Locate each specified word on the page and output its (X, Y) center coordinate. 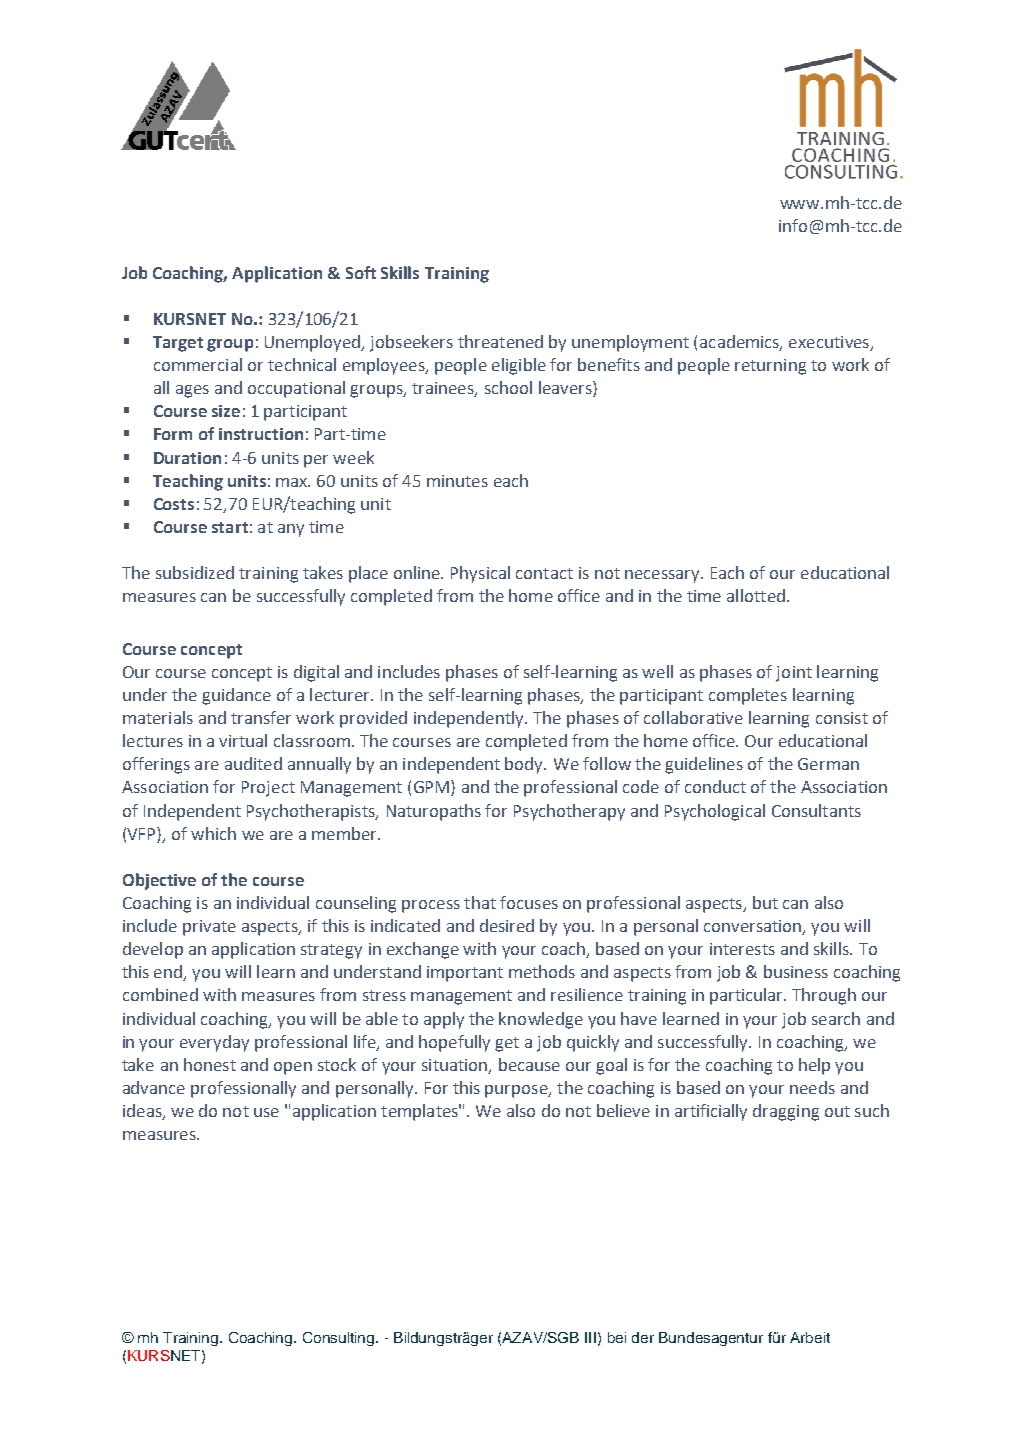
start (230, 527)
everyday (214, 1043)
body (525, 765)
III (590, 1337)
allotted (756, 595)
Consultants (816, 810)
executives (830, 343)
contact (544, 573)
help (814, 1066)
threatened (500, 341)
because (529, 1064)
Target (178, 344)
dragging (786, 1112)
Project (268, 789)
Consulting (340, 1339)
